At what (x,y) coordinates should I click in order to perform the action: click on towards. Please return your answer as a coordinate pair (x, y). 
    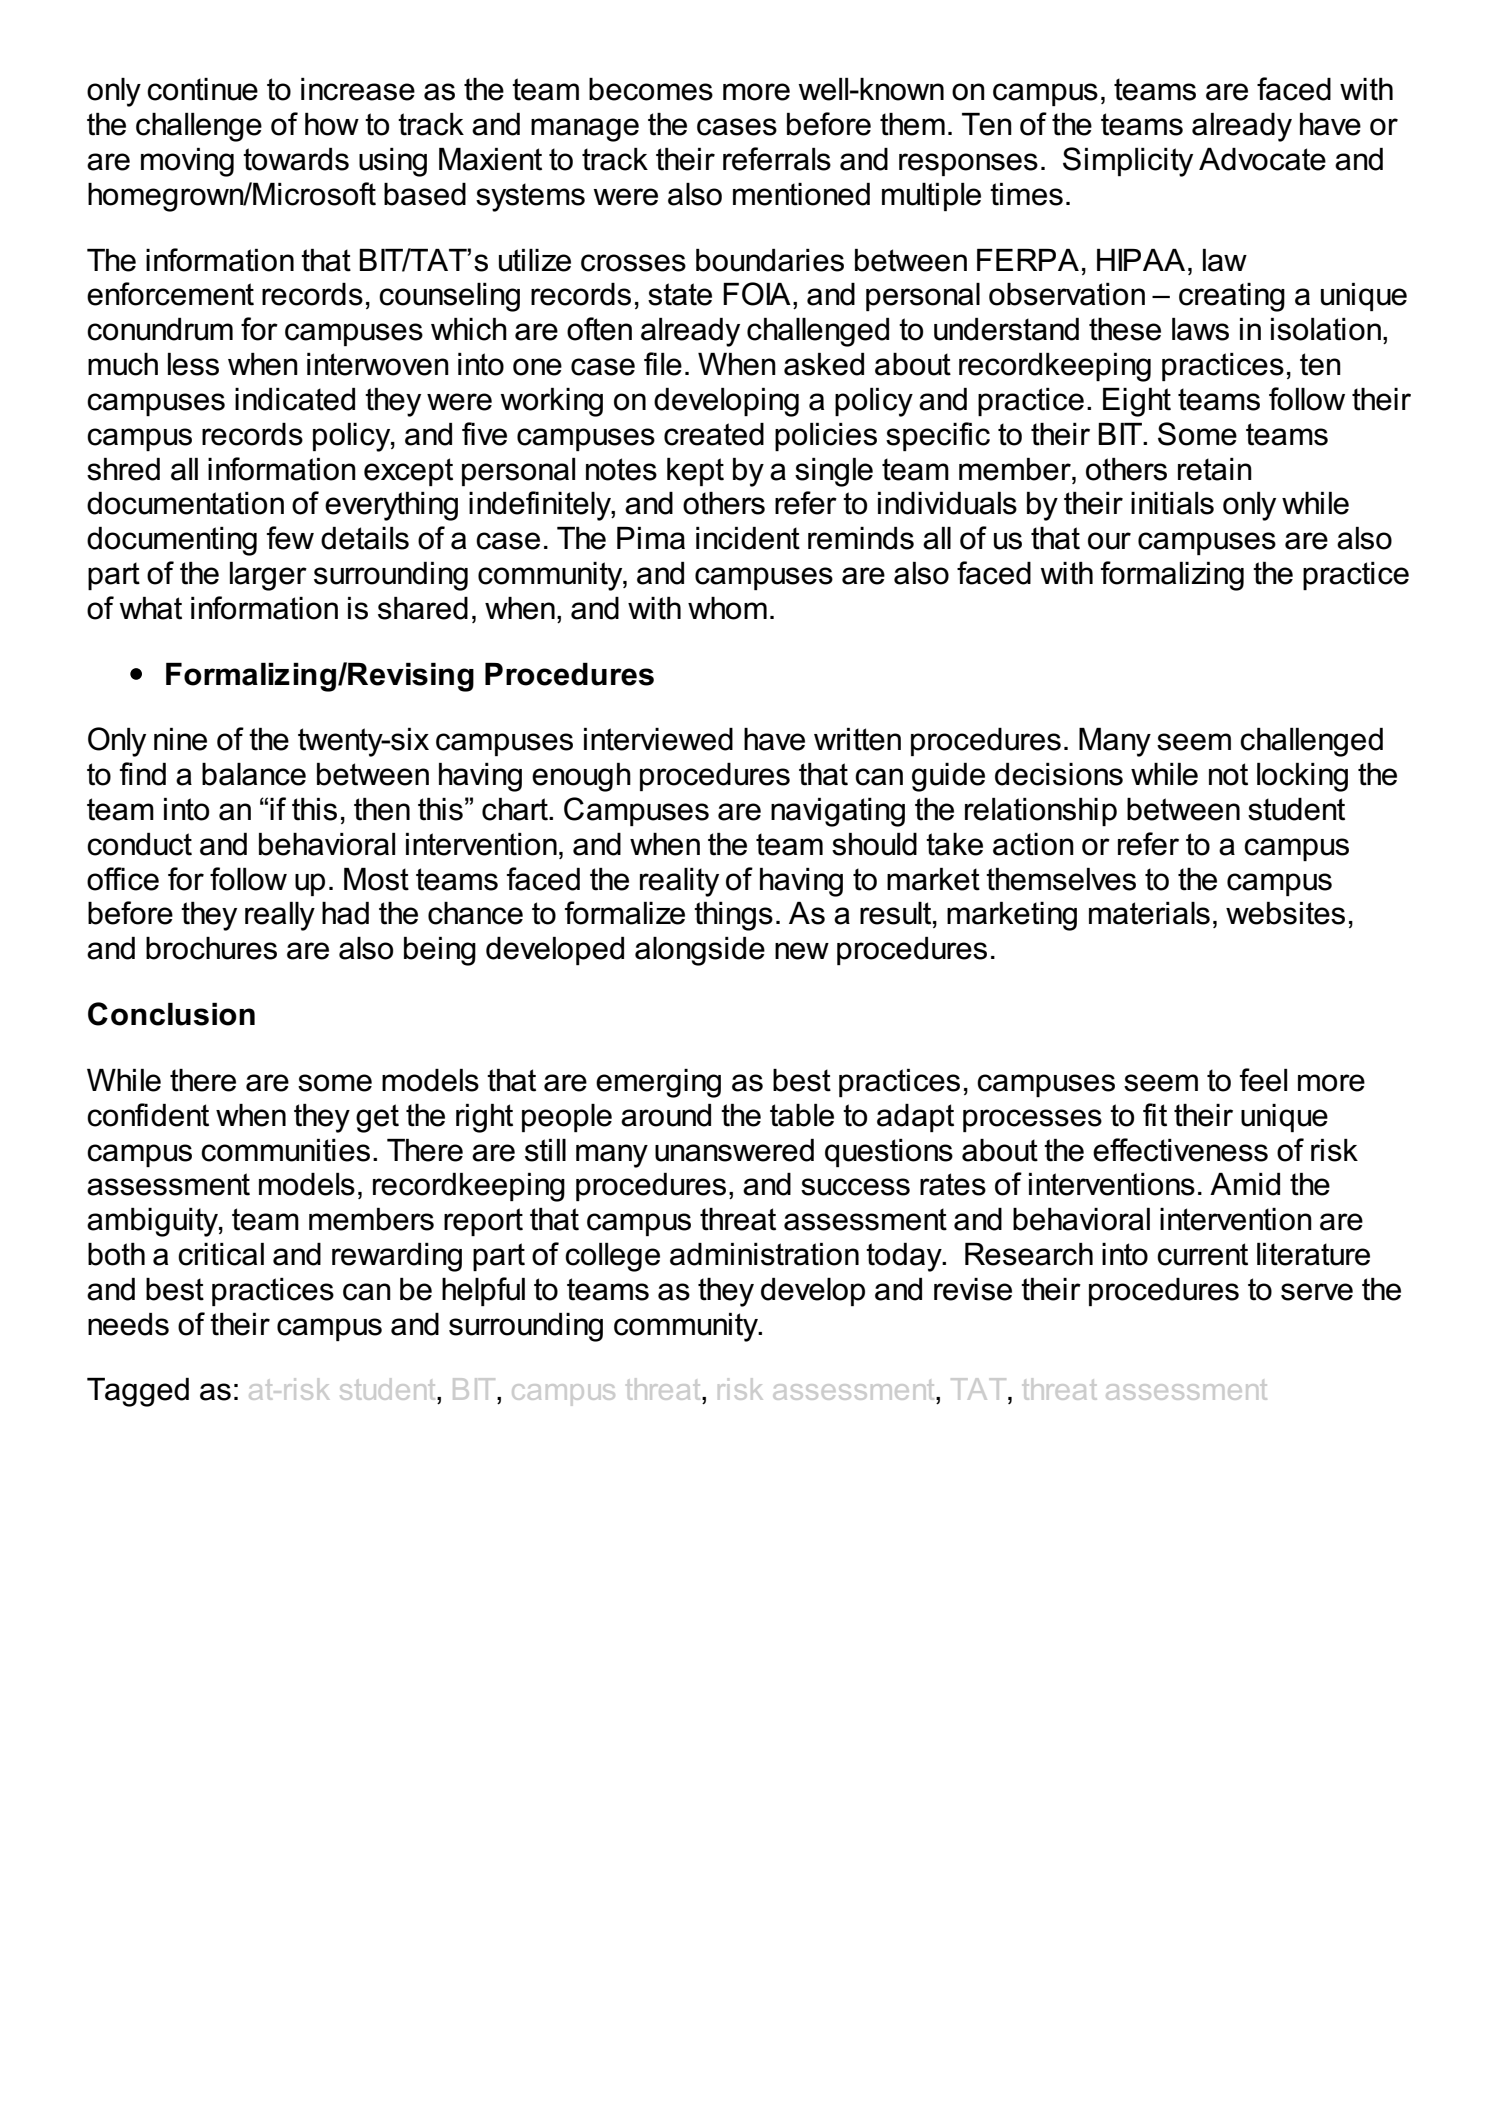
    Looking at the image, I should click on (296, 159).
